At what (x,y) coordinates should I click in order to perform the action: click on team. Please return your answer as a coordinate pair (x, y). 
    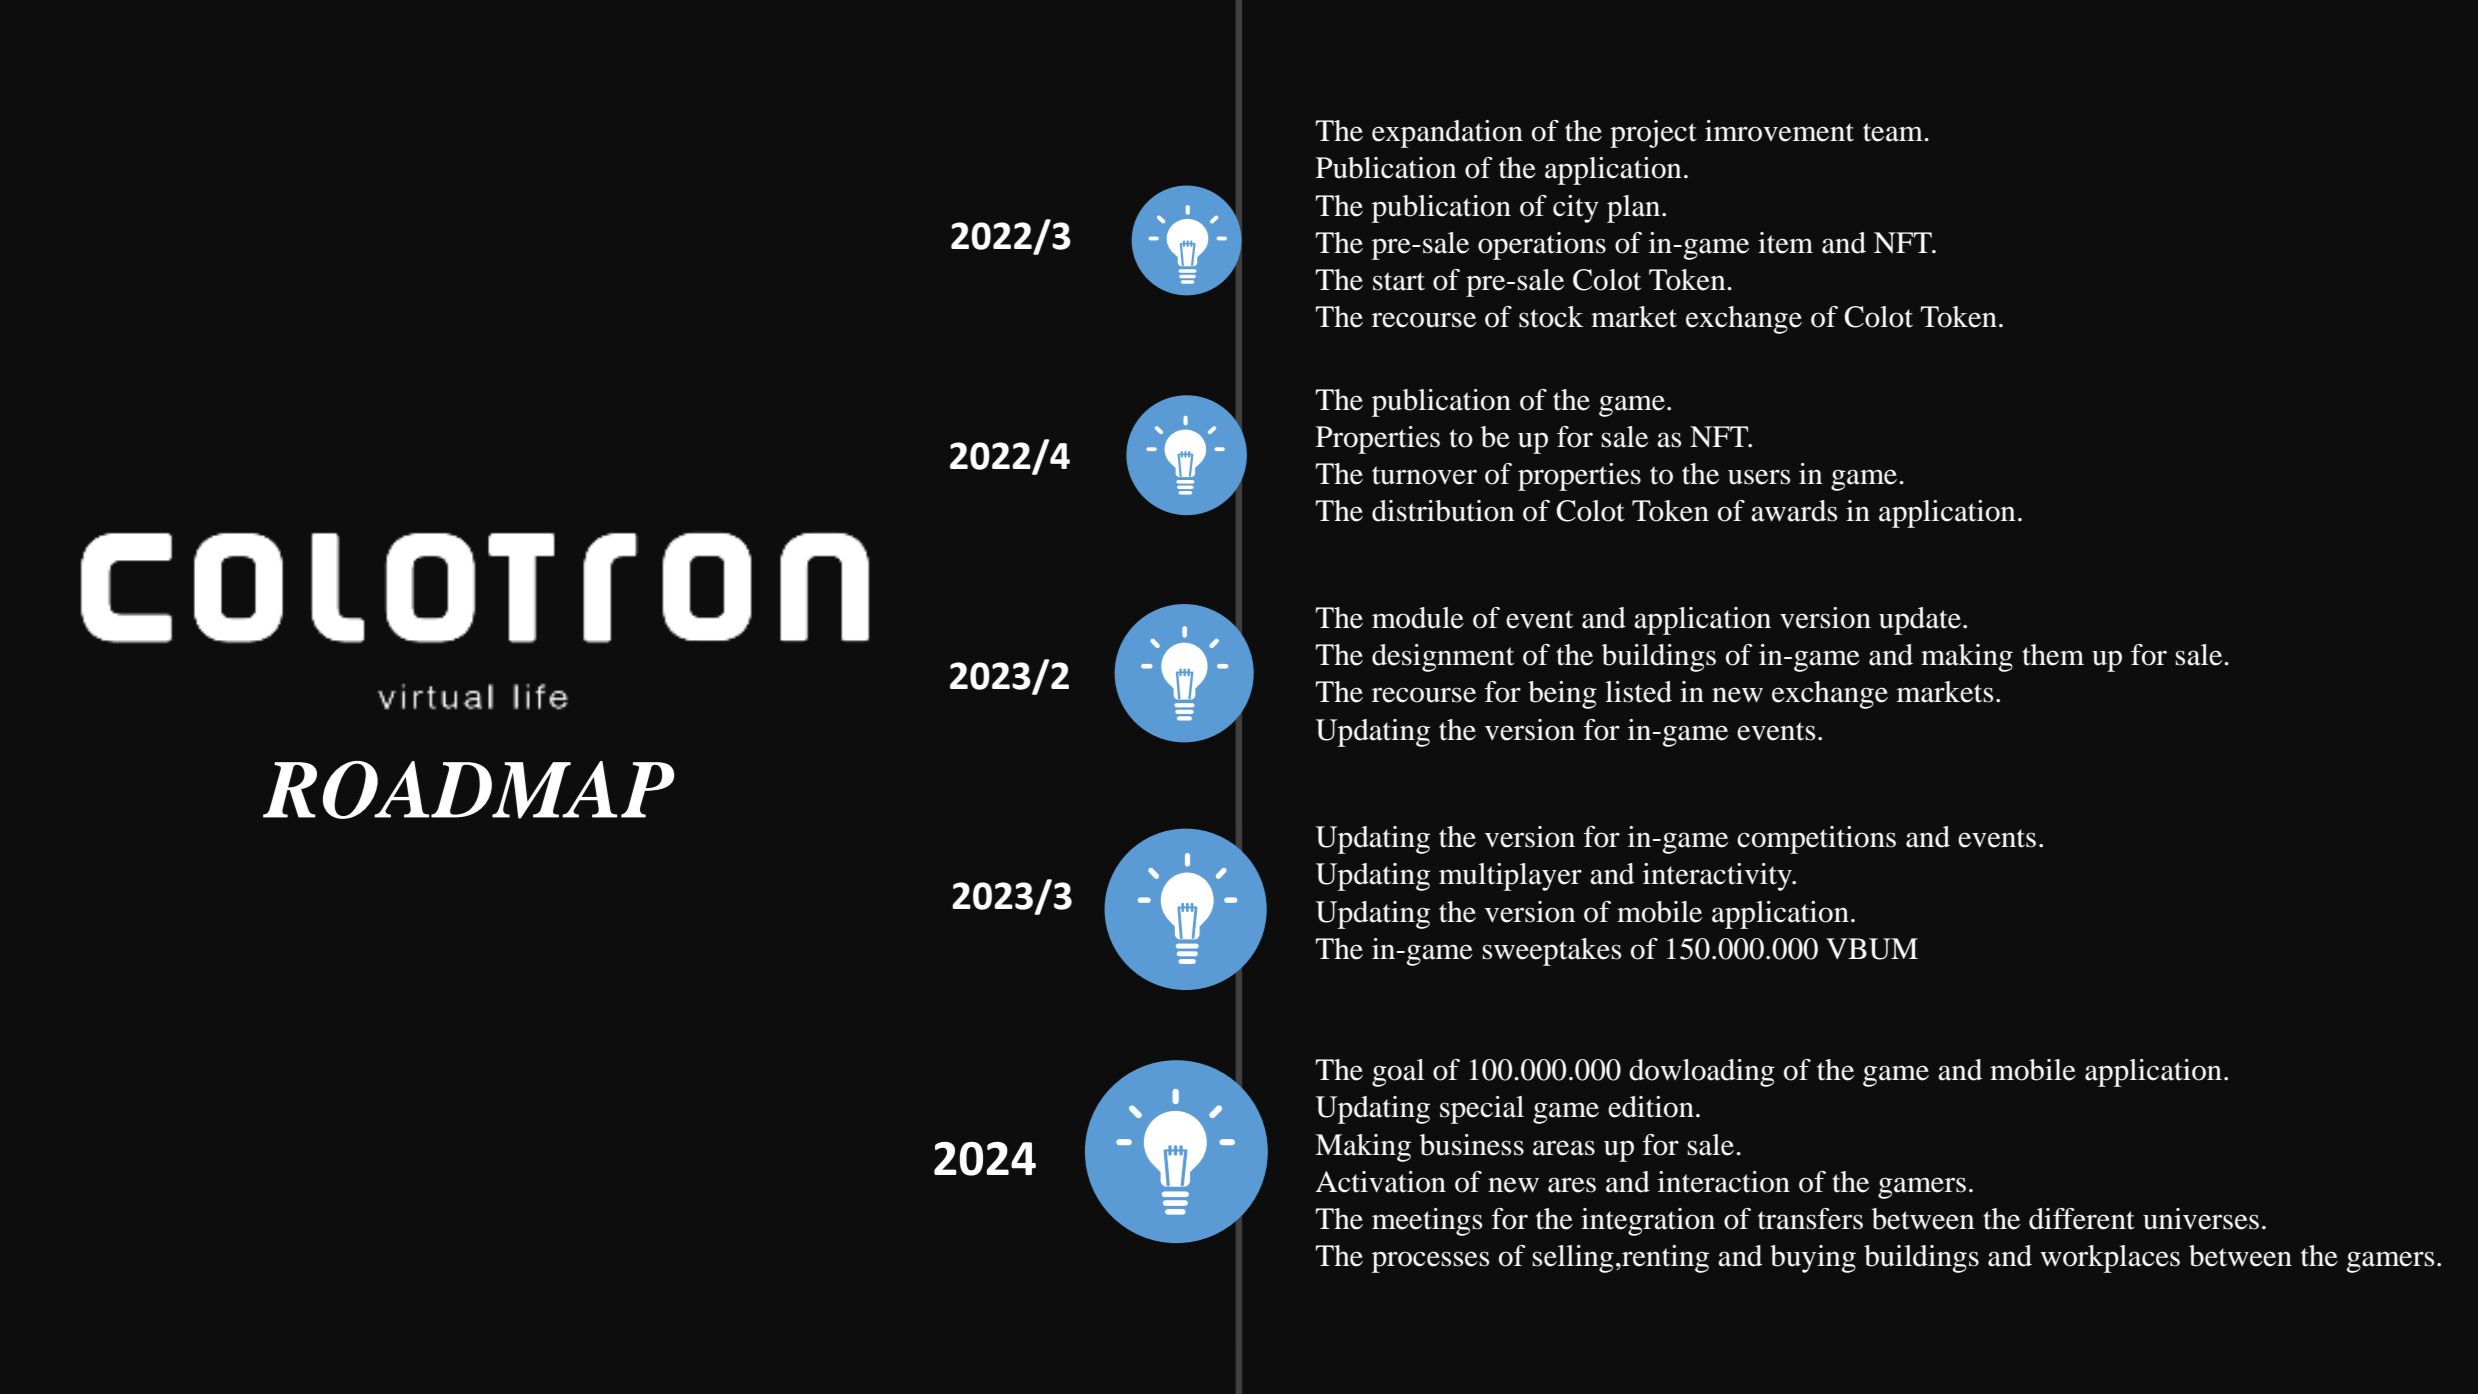
    Looking at the image, I should click on (1894, 132).
